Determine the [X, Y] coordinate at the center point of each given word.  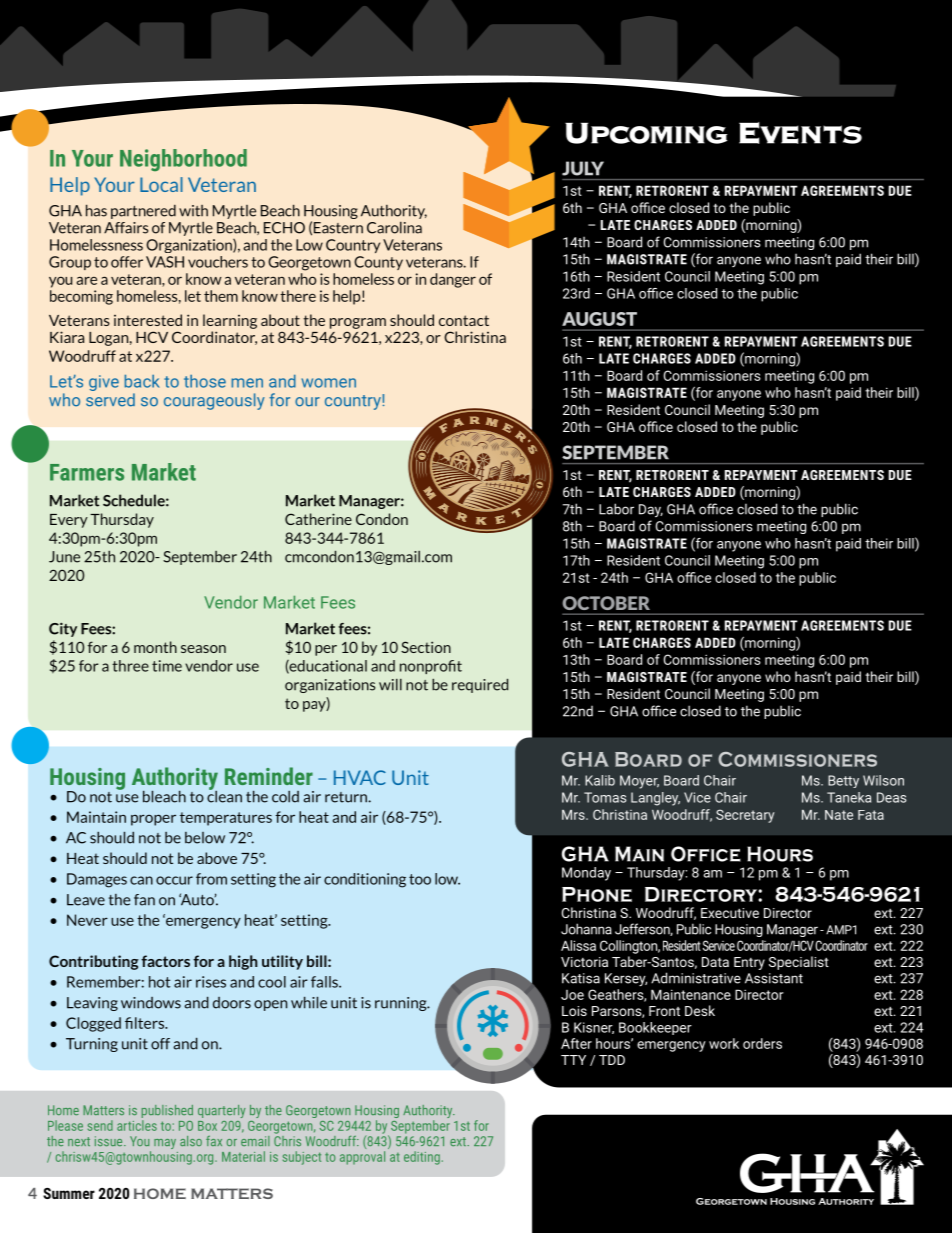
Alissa [578, 945]
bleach [164, 796]
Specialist [799, 963]
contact [464, 320]
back [142, 381]
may [165, 1144]
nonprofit [431, 667]
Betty [843, 781]
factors [165, 961]
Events [800, 133]
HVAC [360, 777]
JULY [583, 168]
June [64, 557]
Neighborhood [183, 160]
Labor [616, 509]
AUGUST [599, 319]
